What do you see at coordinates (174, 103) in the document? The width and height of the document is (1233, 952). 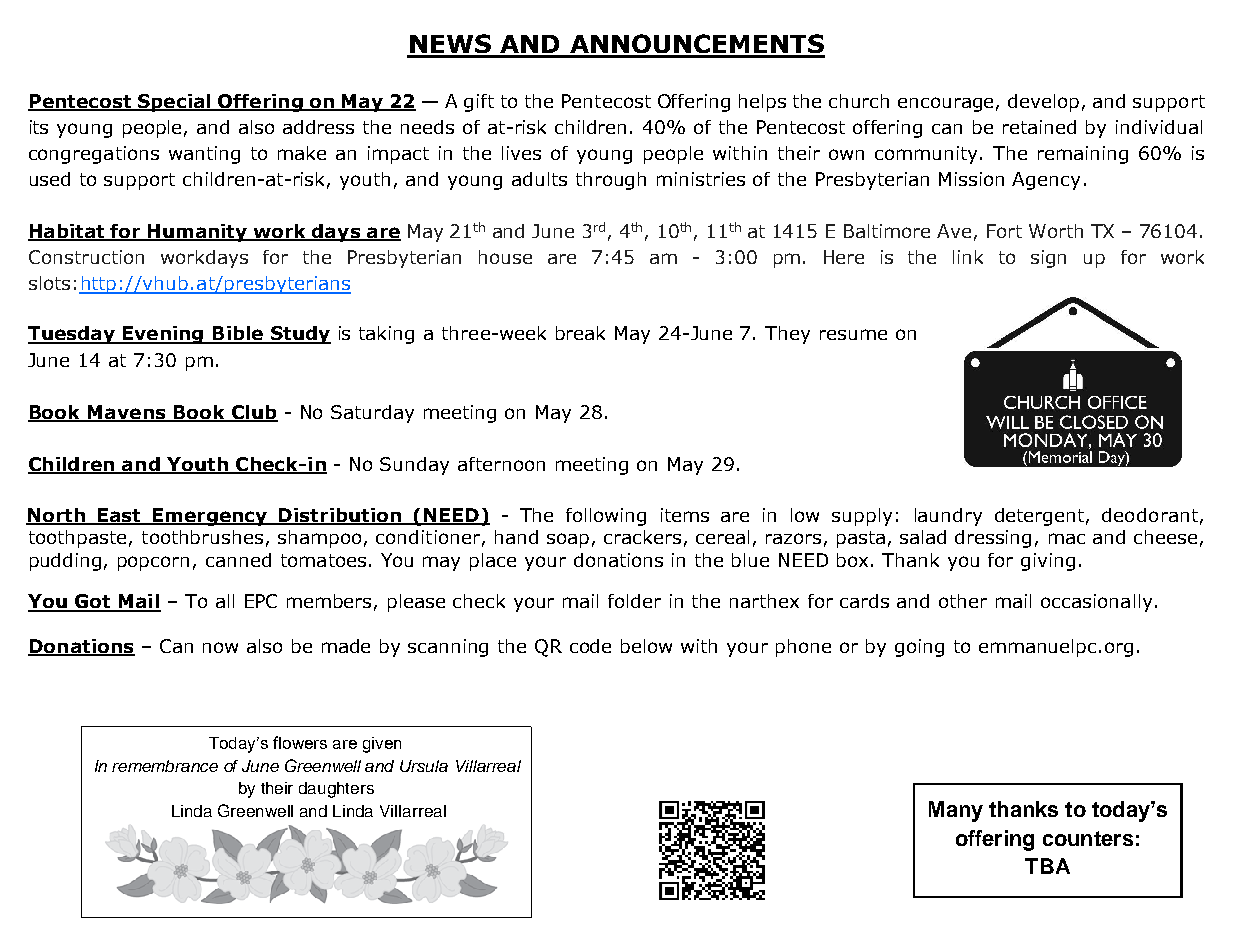 I see `Special` at bounding box center [174, 103].
